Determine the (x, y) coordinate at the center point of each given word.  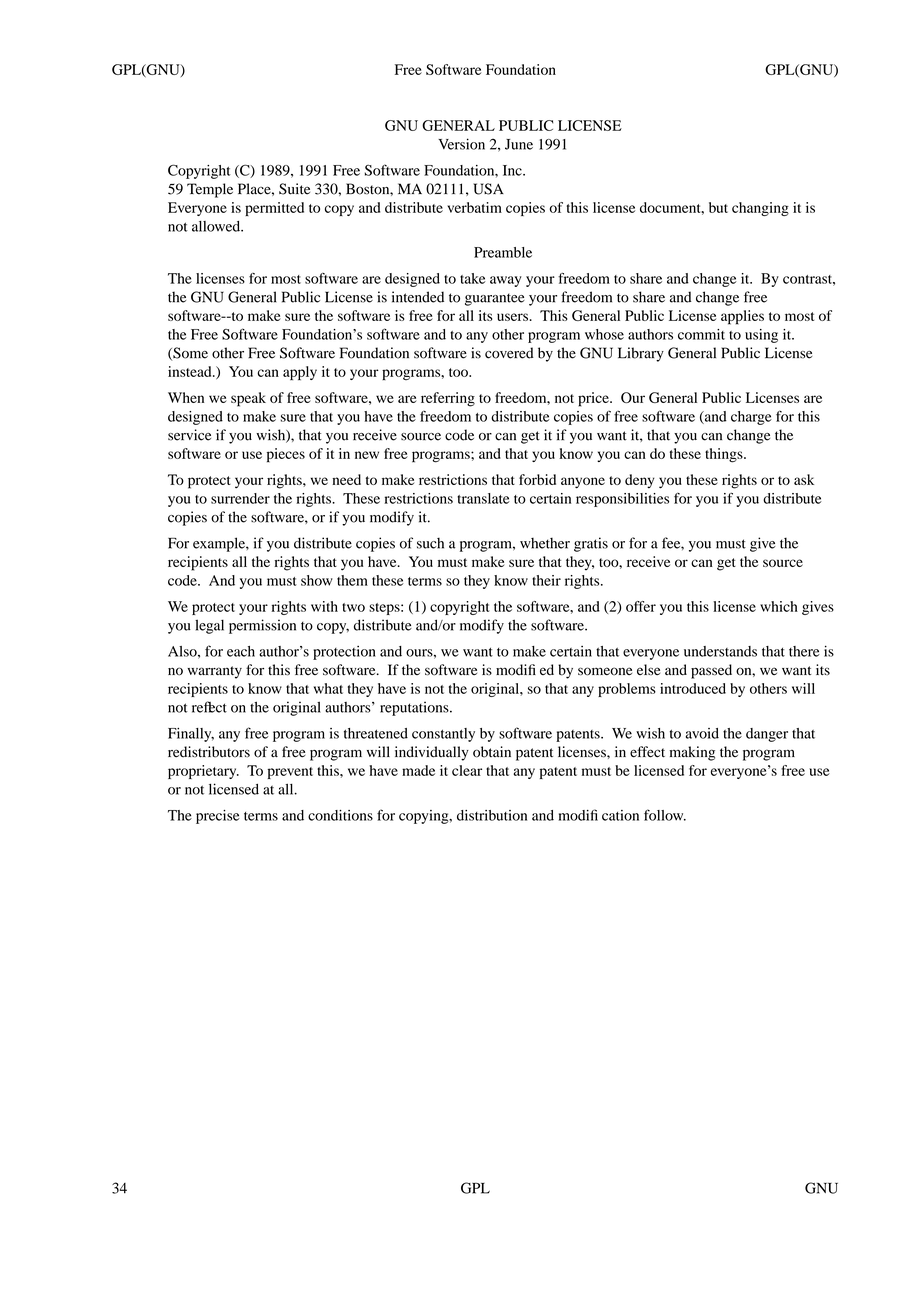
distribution (492, 815)
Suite (294, 189)
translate (483, 498)
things (725, 455)
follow (665, 815)
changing (760, 209)
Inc (513, 170)
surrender (240, 498)
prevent (290, 773)
